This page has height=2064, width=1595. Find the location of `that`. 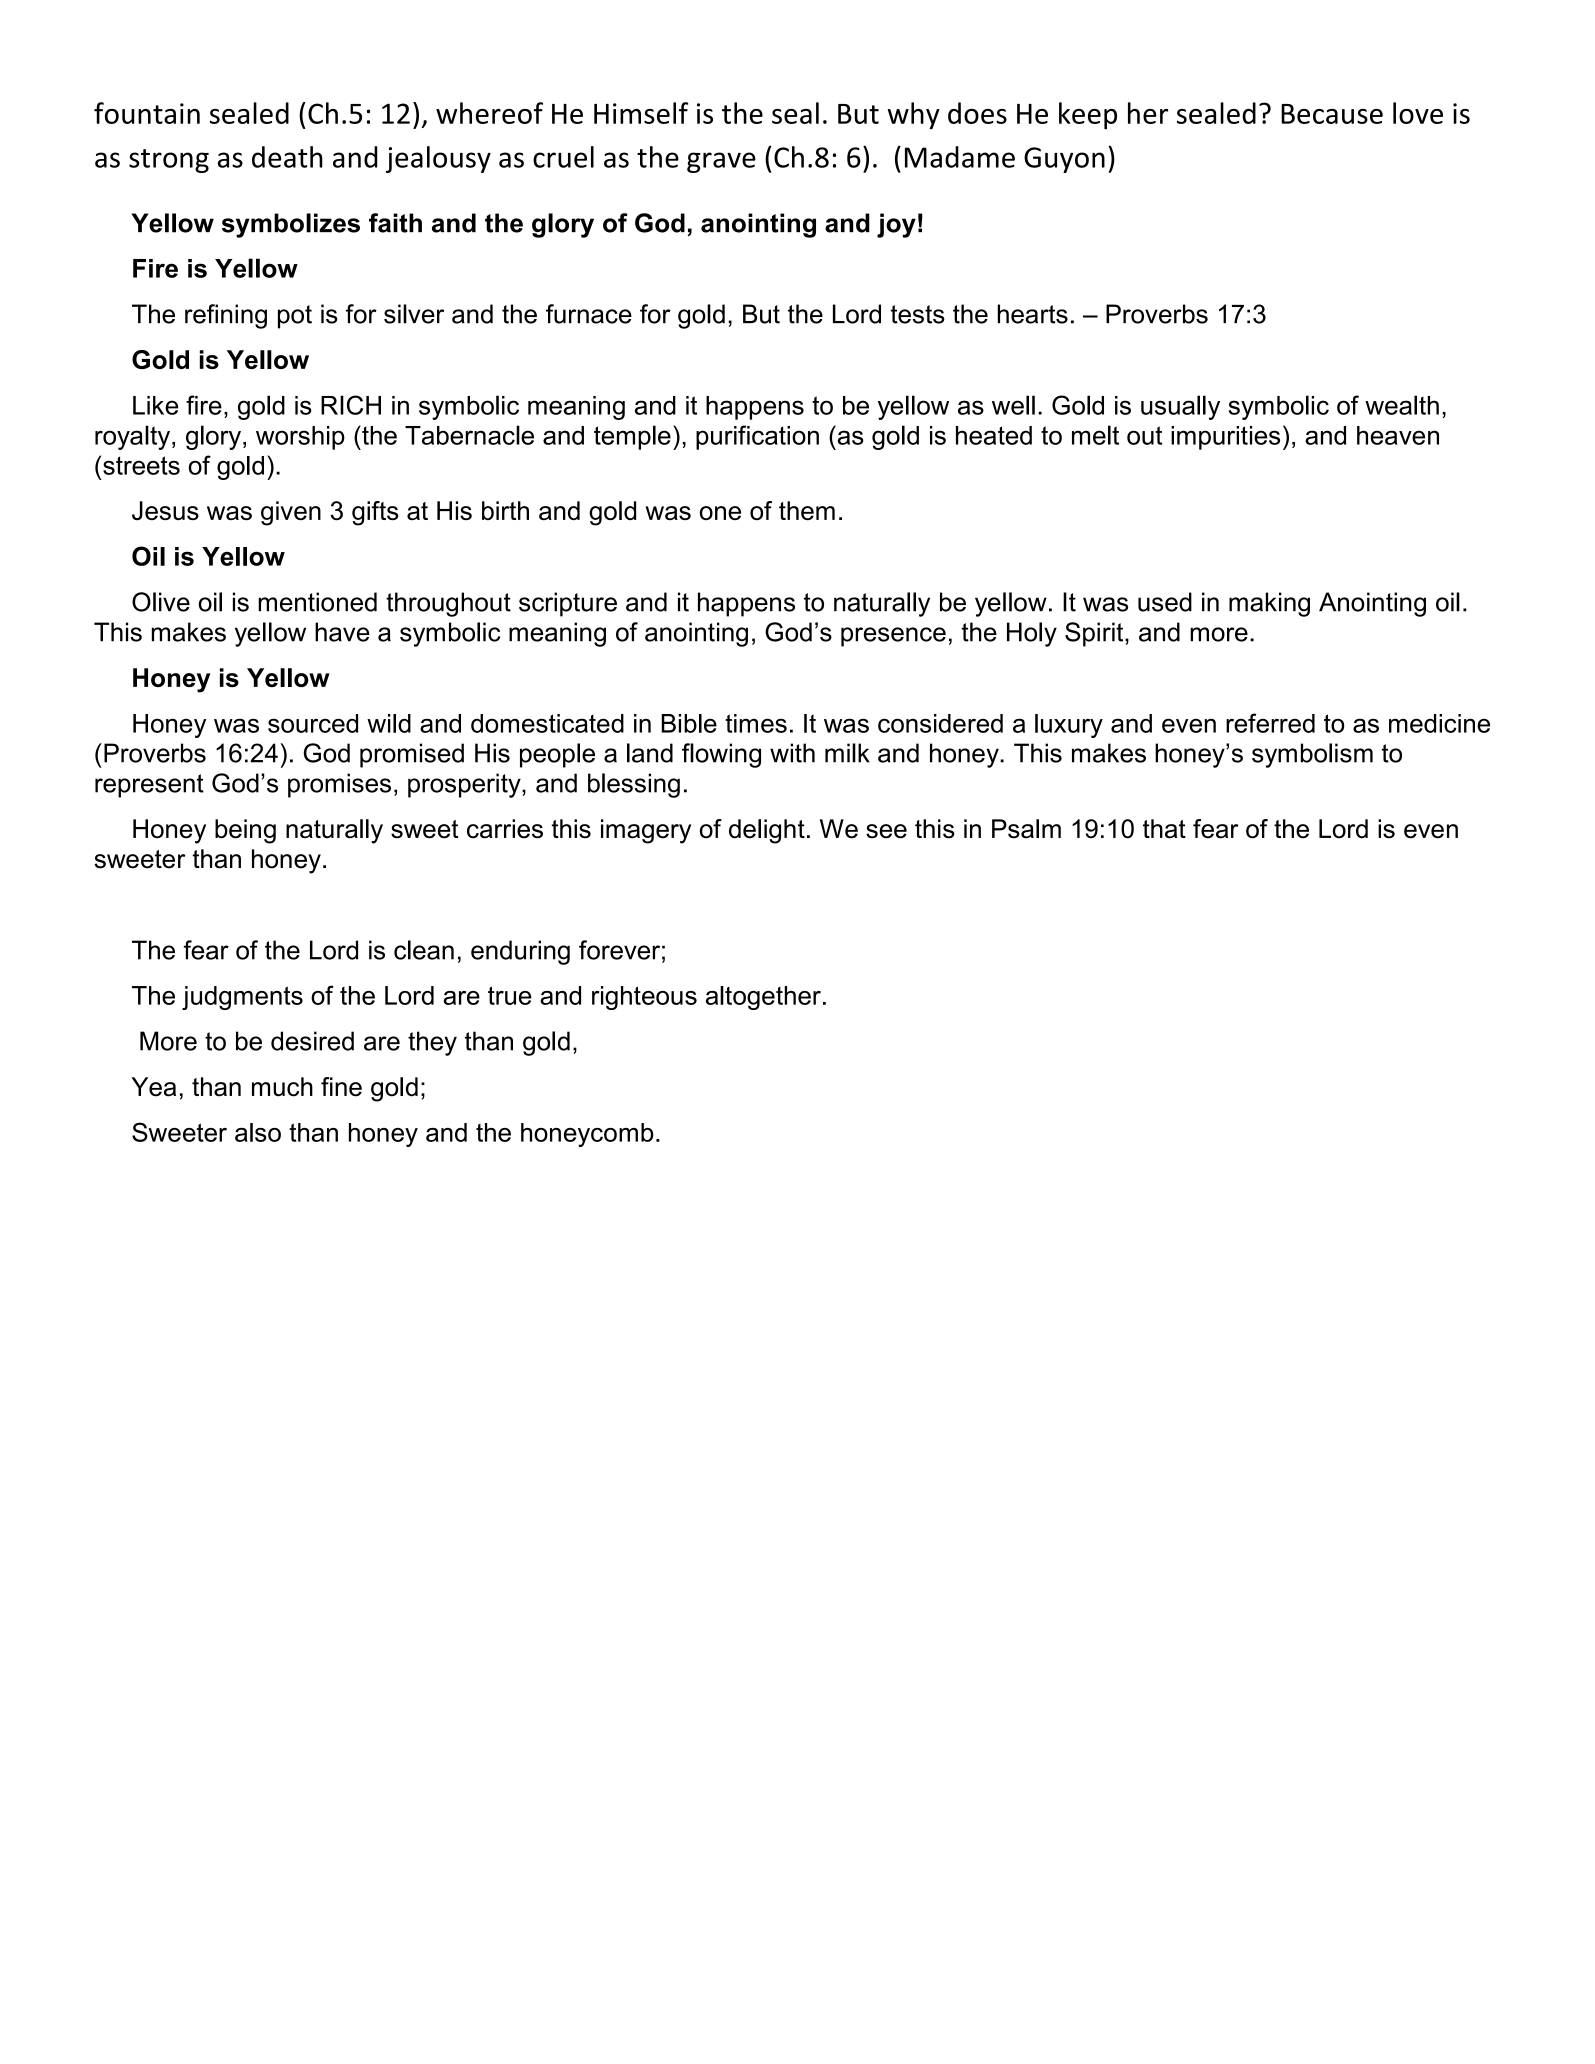

that is located at coordinates (1164, 829).
